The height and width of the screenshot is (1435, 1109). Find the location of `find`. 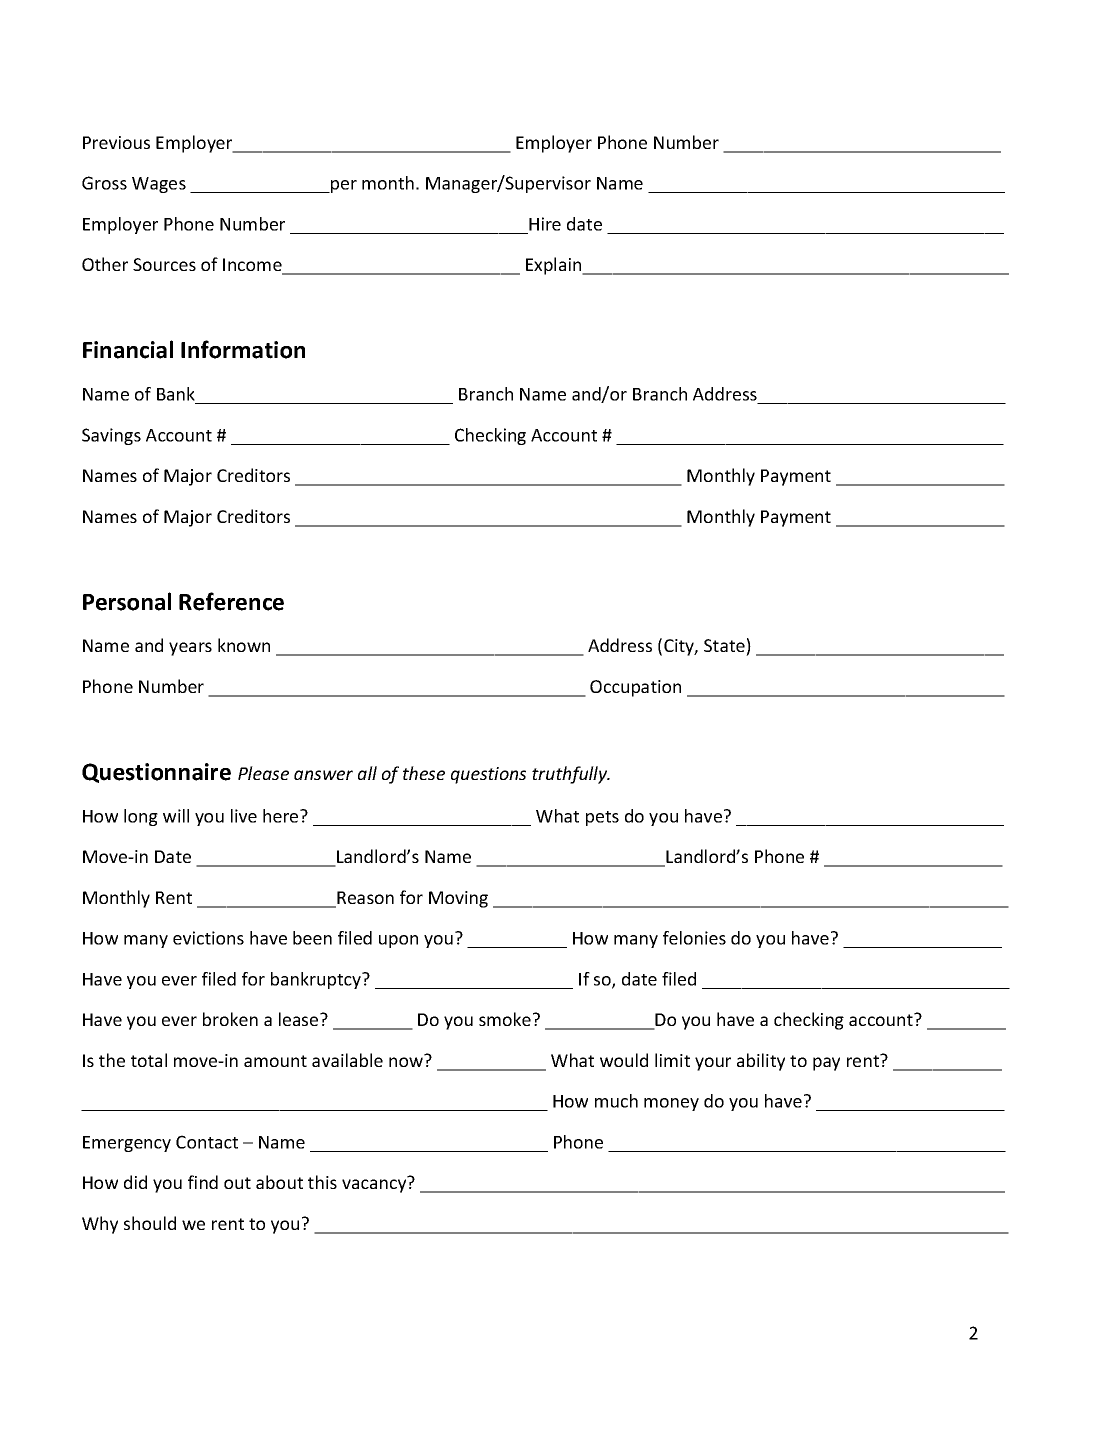

find is located at coordinates (203, 1182).
